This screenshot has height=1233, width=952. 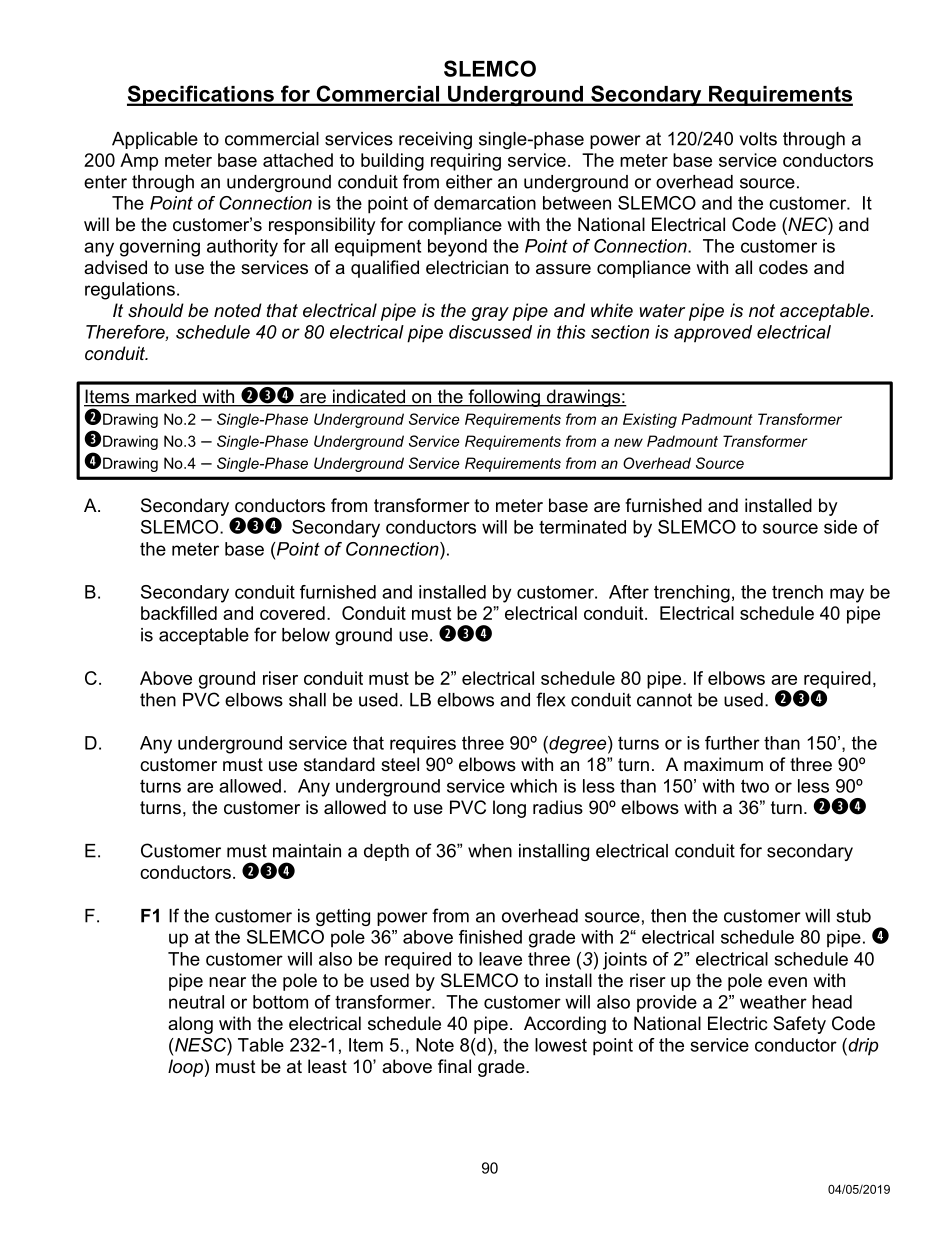 What do you see at coordinates (156, 310) in the screenshot?
I see `should` at bounding box center [156, 310].
